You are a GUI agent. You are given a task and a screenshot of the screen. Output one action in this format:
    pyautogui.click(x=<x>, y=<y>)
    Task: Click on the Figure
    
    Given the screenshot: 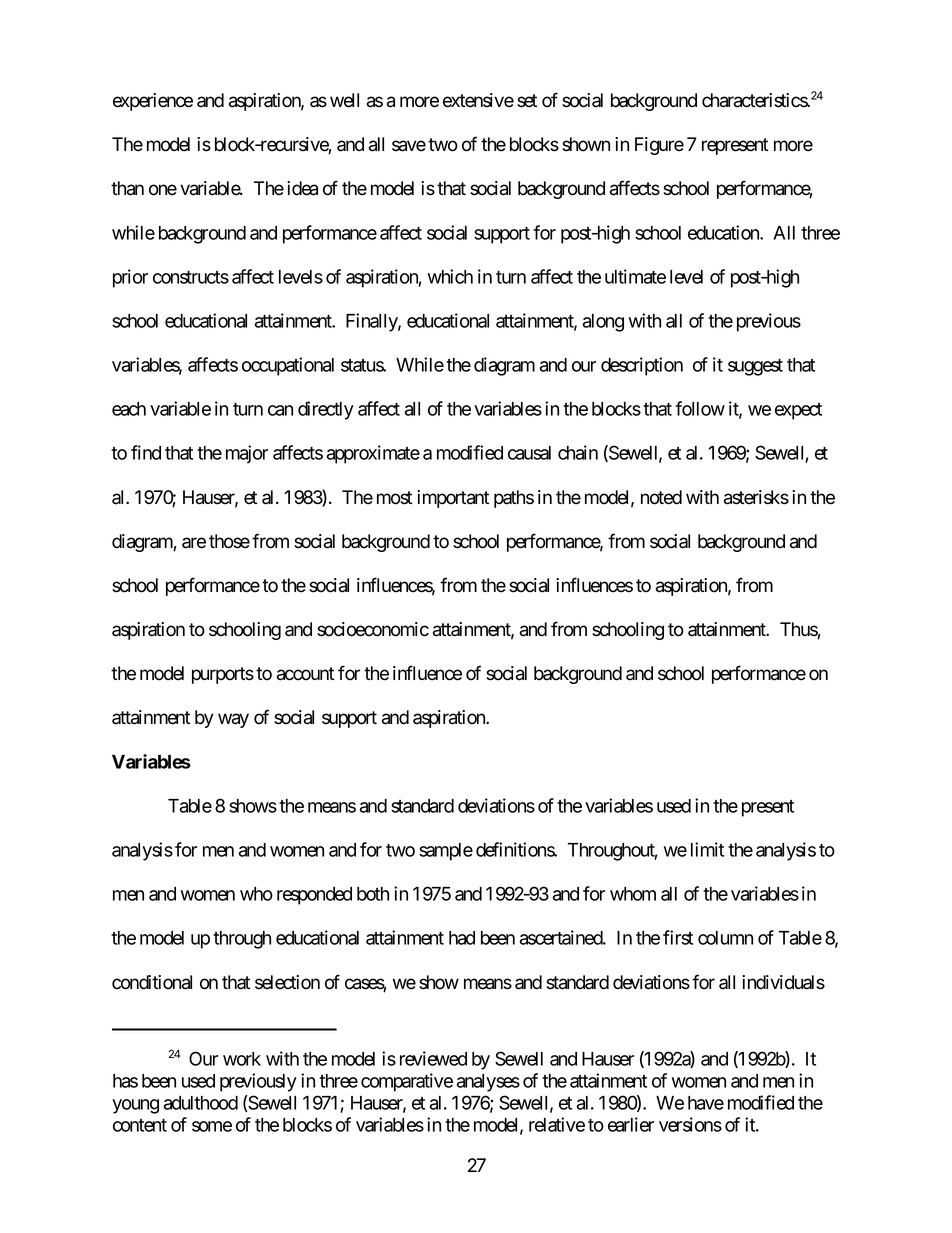 What is the action you would take?
    pyautogui.click(x=659, y=146)
